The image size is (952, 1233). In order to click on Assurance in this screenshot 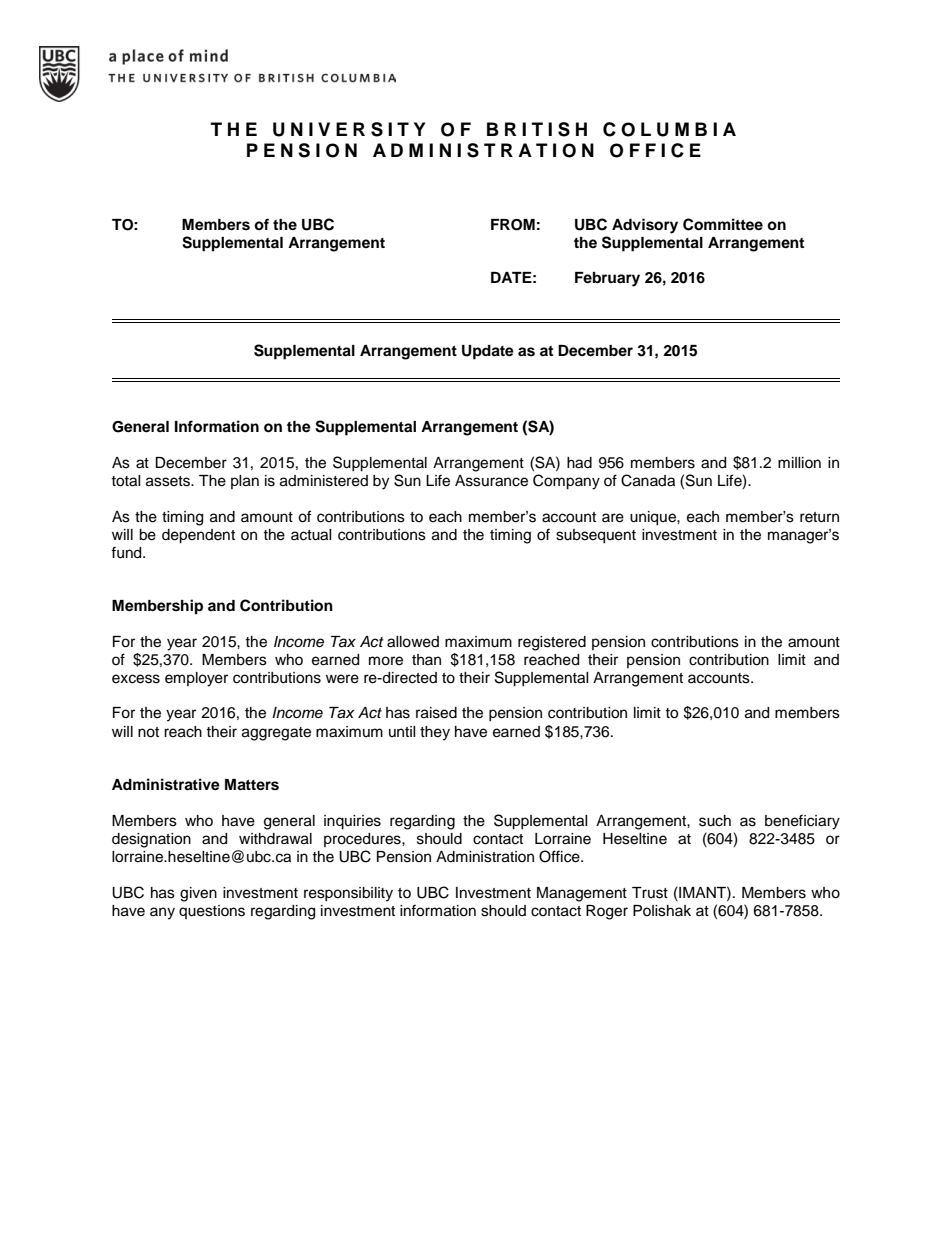, I will do `click(491, 481)`.
